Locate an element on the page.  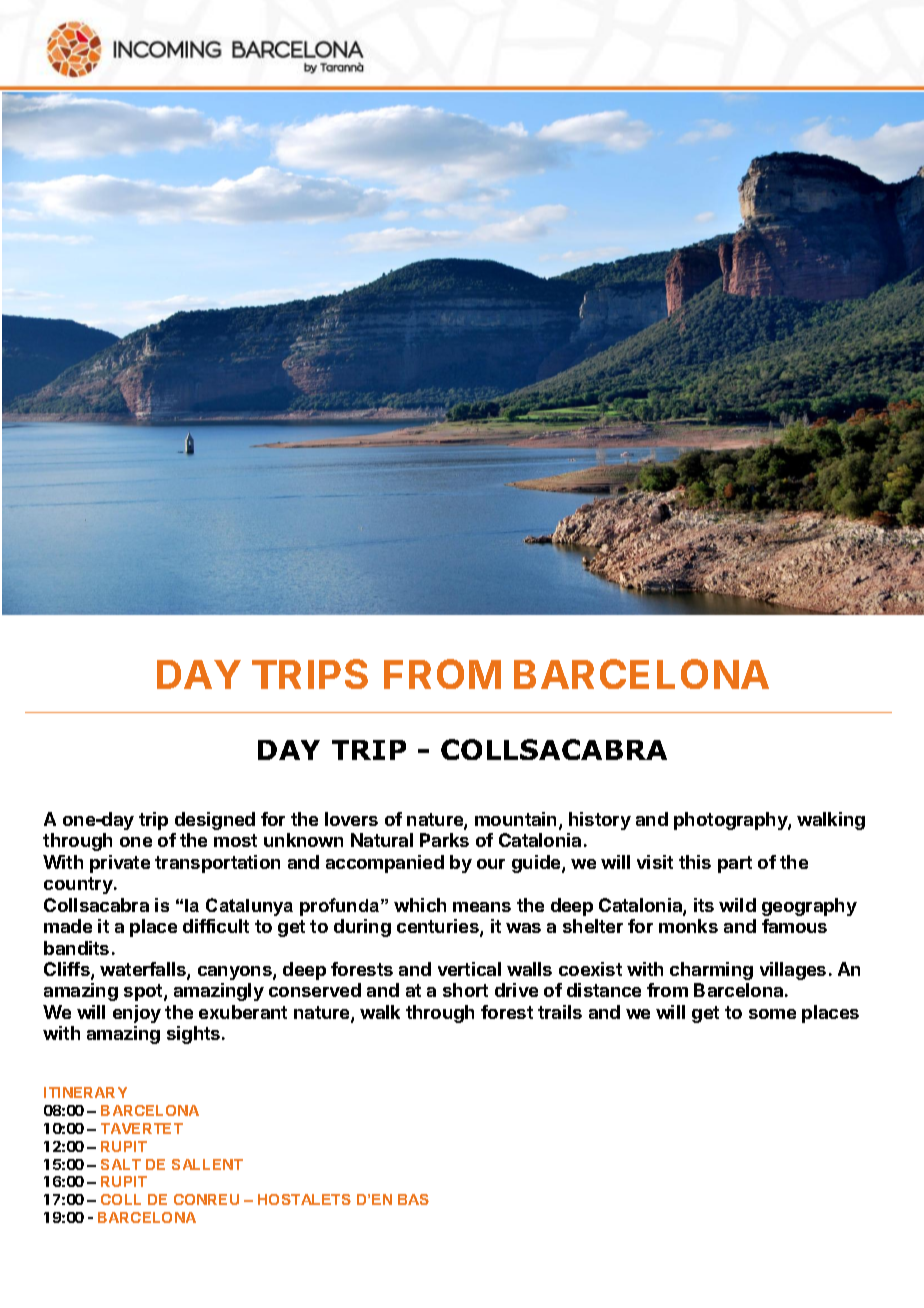
difficult is located at coordinates (216, 926).
